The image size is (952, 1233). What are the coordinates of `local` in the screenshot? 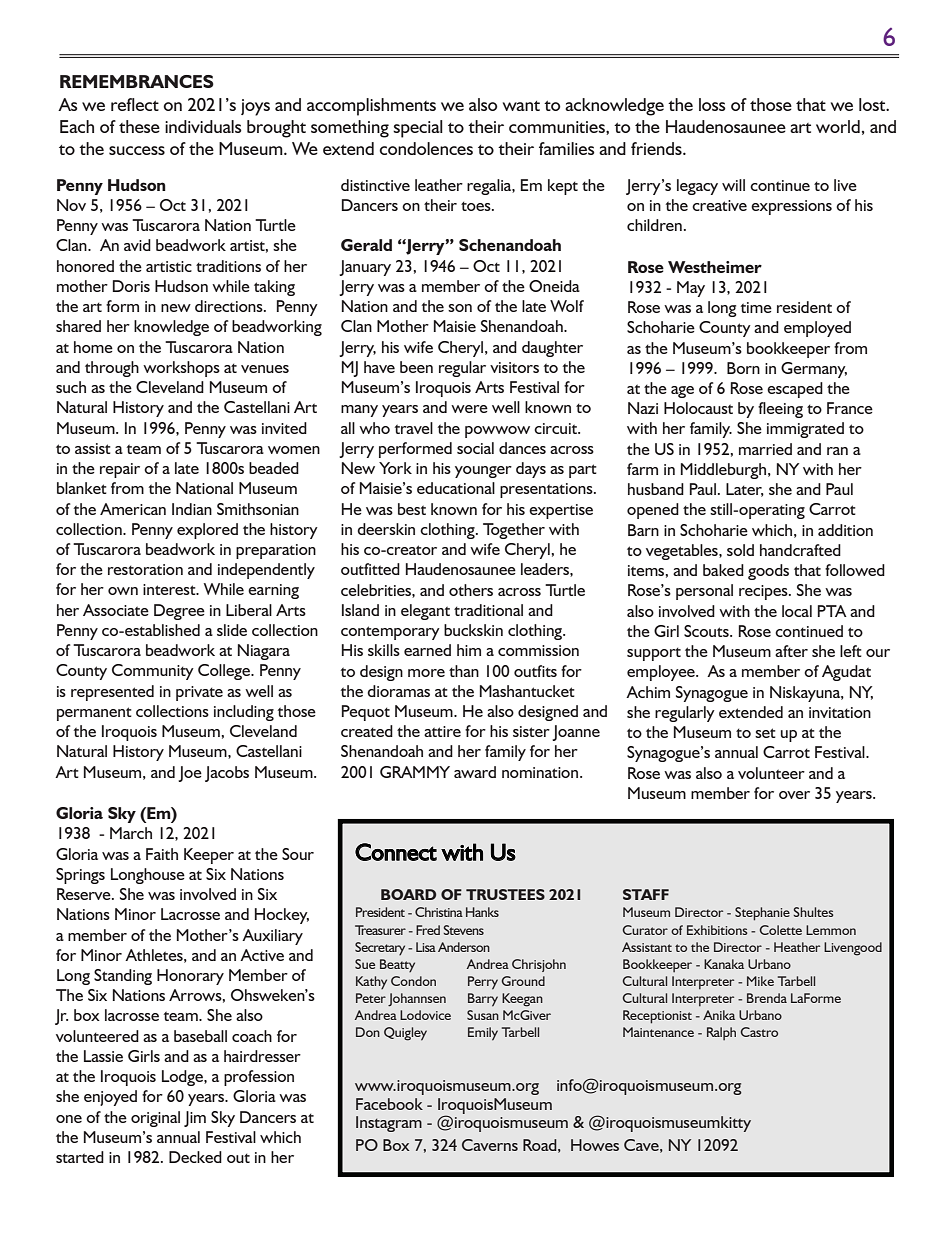 It's located at (797, 611).
